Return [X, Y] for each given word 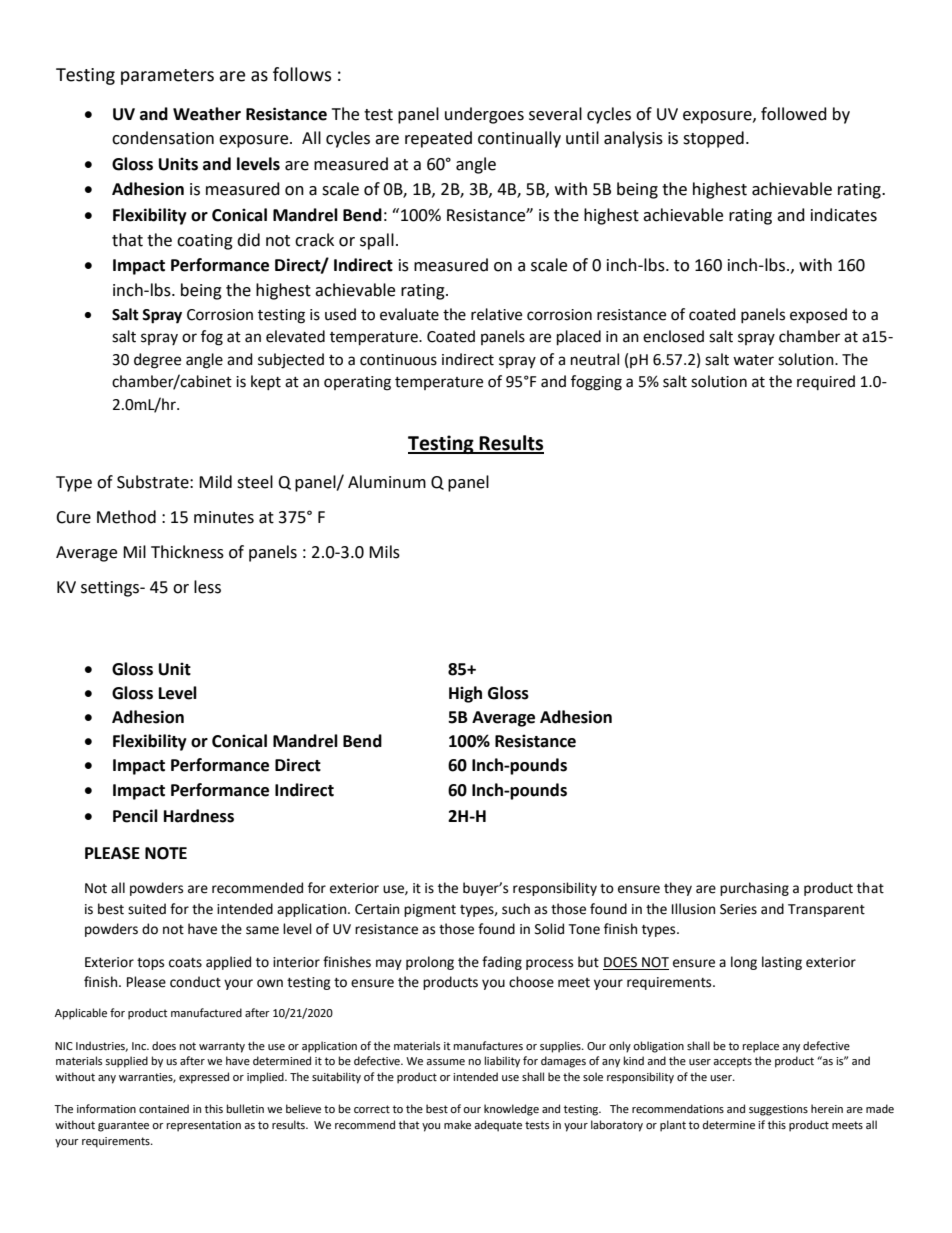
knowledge [511, 1110]
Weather [207, 114]
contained [164, 1109]
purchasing [754, 889]
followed [794, 114]
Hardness [199, 816]
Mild [215, 482]
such [516, 909]
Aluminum [387, 482]
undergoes [484, 115]
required [826, 382]
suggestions [778, 1110]
